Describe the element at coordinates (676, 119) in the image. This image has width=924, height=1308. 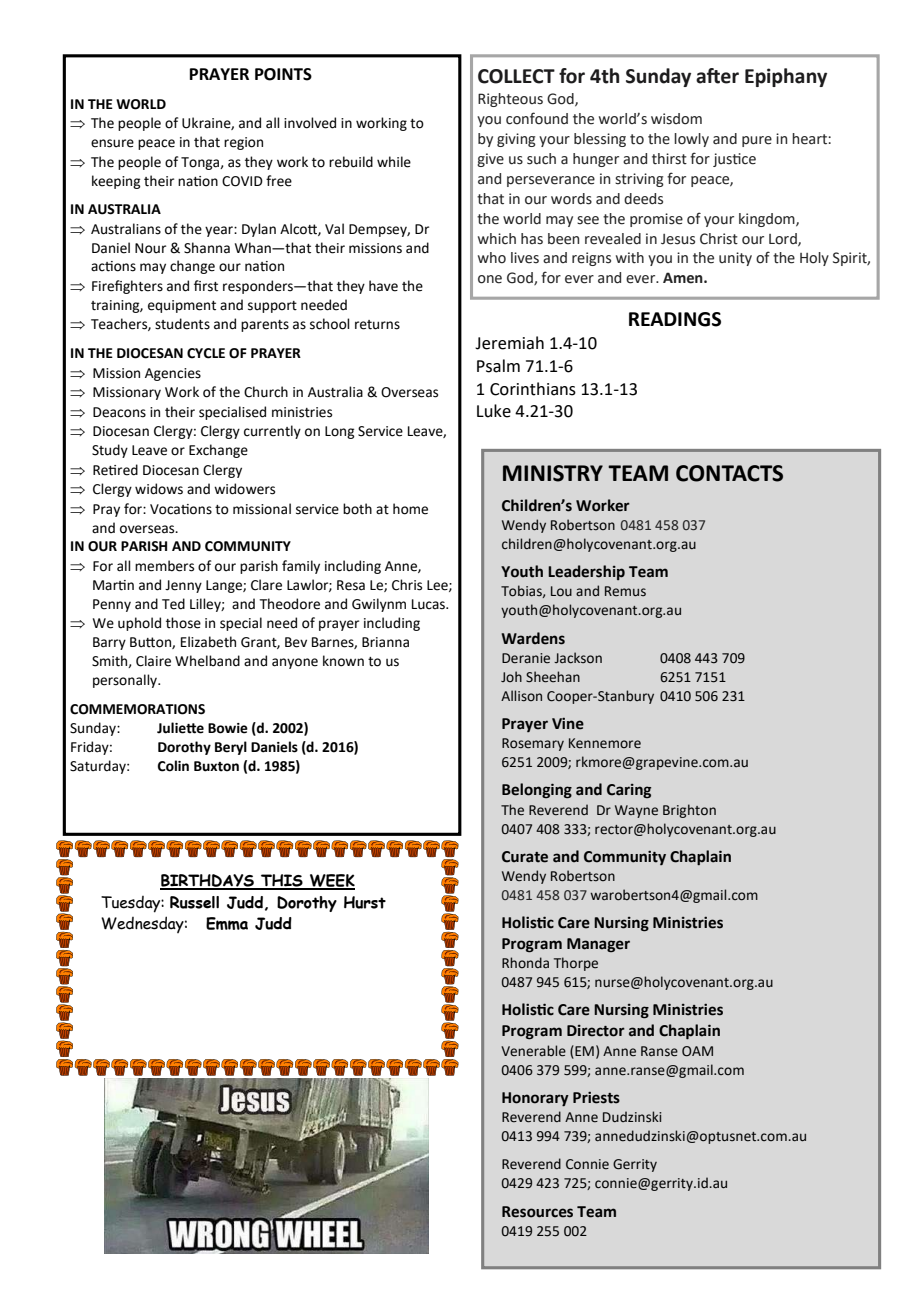
I see `wisdom` at that location.
